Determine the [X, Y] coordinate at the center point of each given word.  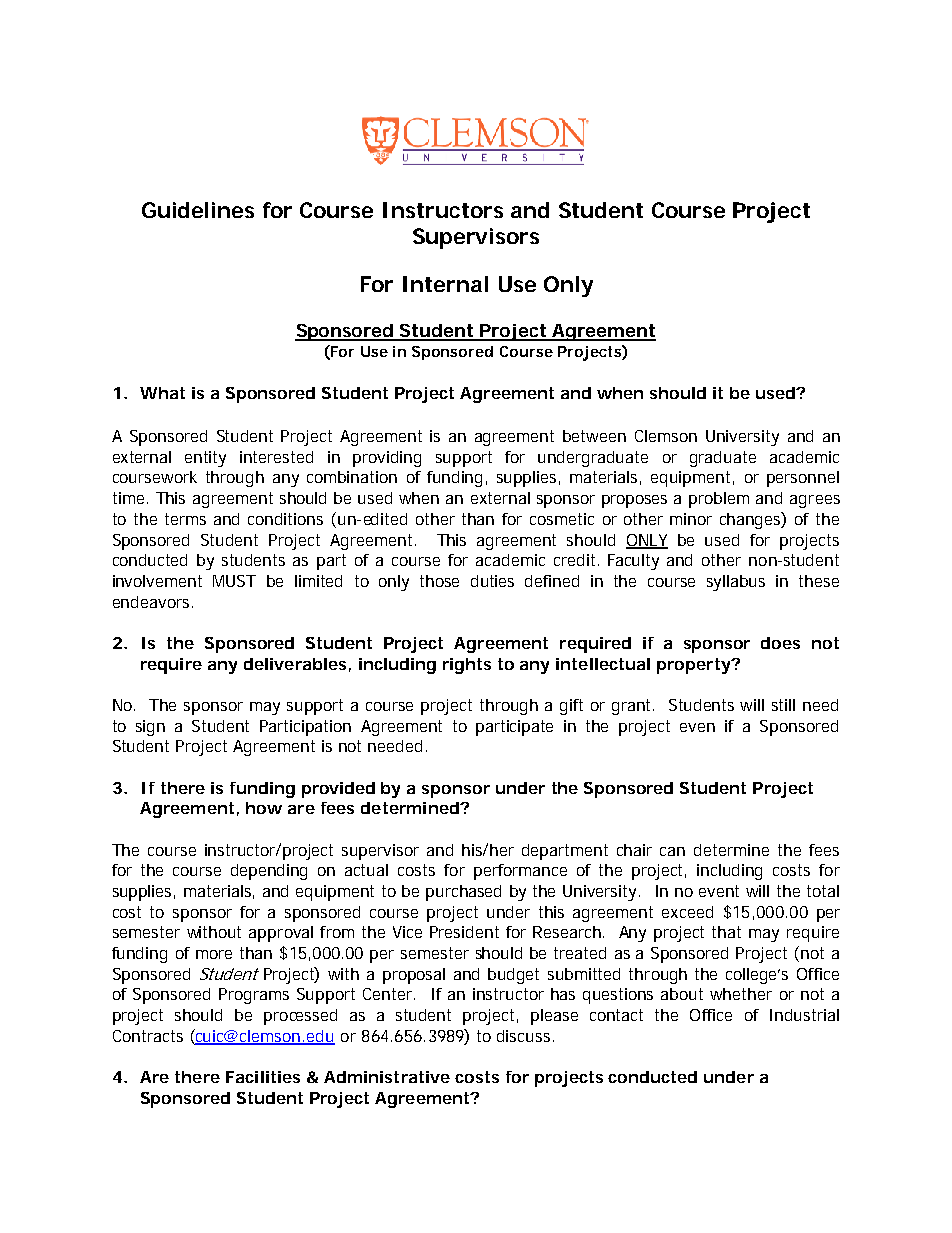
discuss [523, 1036]
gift [571, 707]
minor [691, 519]
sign [150, 728]
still [783, 705]
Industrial [804, 1015]
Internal [445, 284]
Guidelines [198, 210]
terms [185, 519]
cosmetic [562, 519]
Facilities [263, 1077]
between [594, 436]
